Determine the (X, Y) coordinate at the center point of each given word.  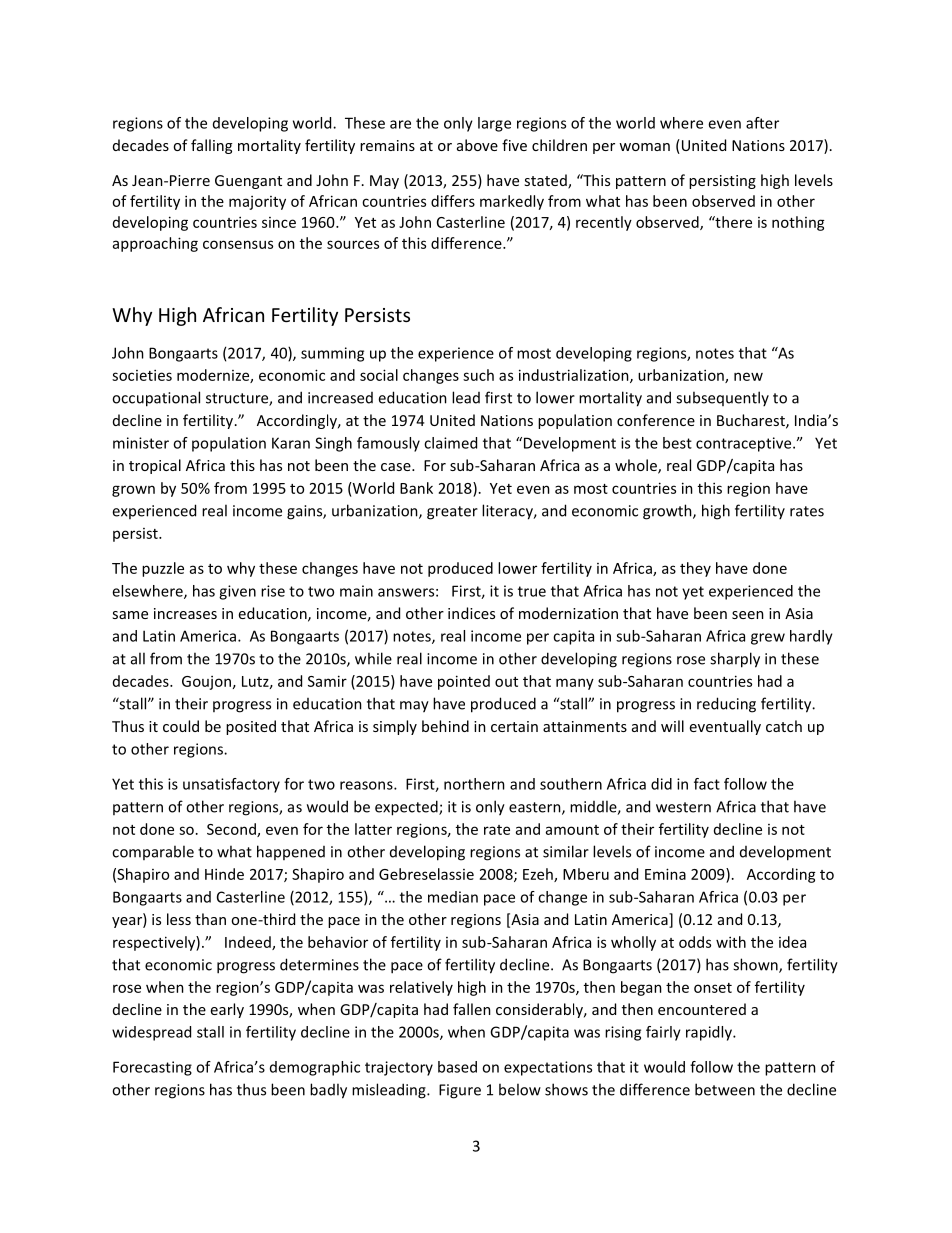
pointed (464, 682)
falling (211, 146)
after (762, 123)
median (453, 897)
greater (452, 513)
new (748, 376)
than (210, 919)
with (731, 942)
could (181, 726)
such (478, 375)
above (477, 145)
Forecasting (152, 1068)
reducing (726, 705)
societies (142, 375)
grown (133, 491)
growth (668, 512)
